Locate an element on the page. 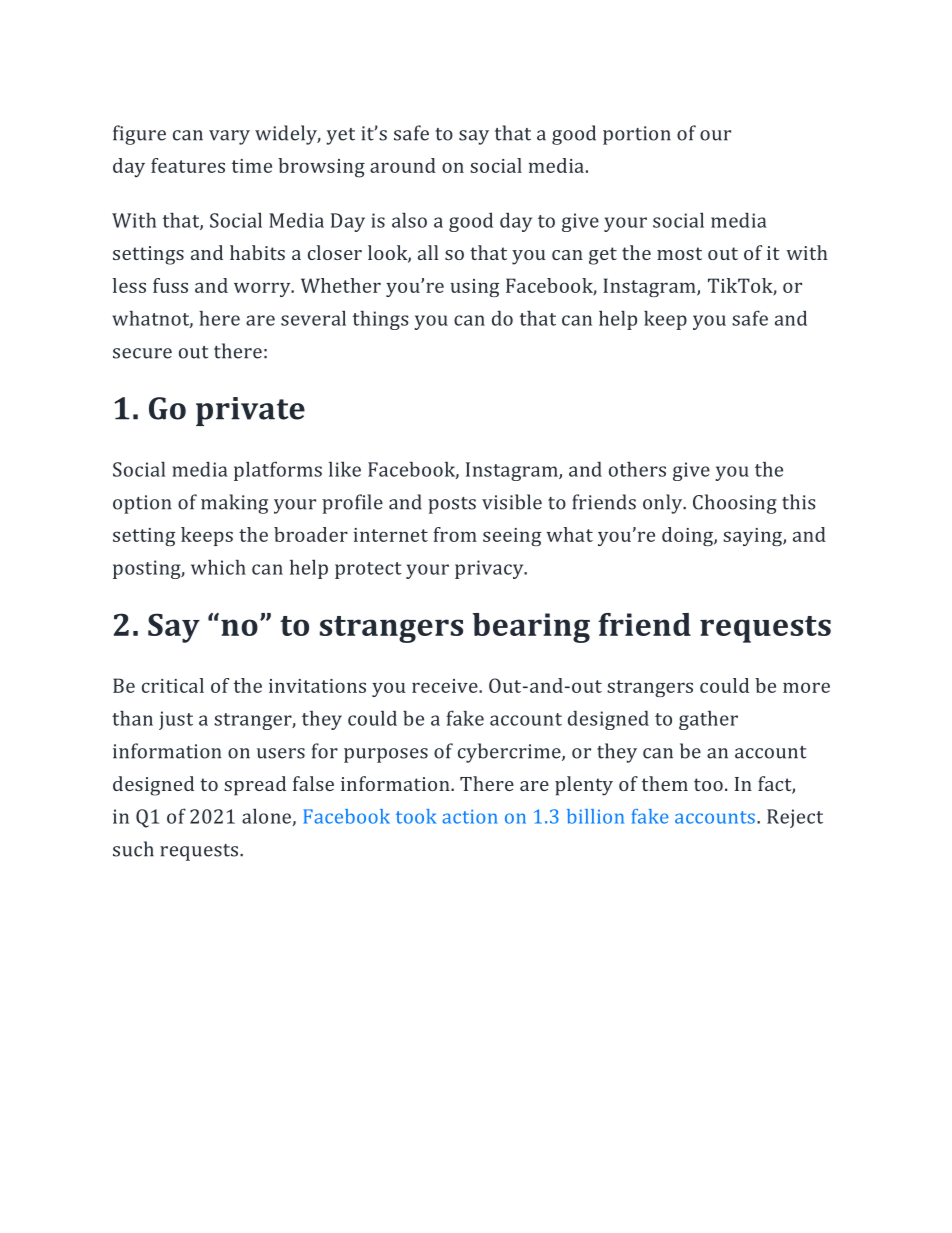 The image size is (952, 1233). portion is located at coordinates (637, 135).
